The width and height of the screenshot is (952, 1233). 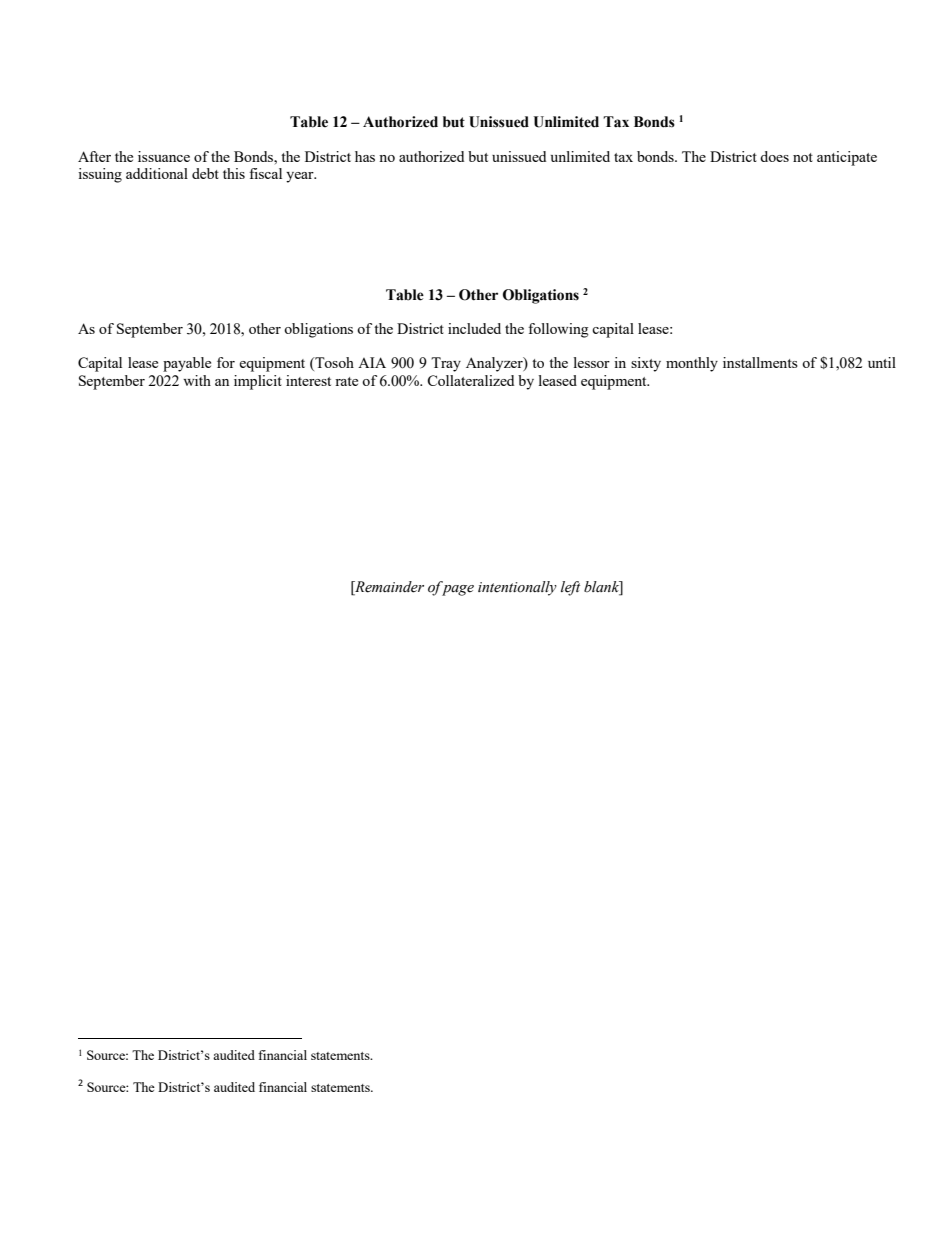 What do you see at coordinates (205, 173) in the screenshot?
I see `debt` at bounding box center [205, 173].
